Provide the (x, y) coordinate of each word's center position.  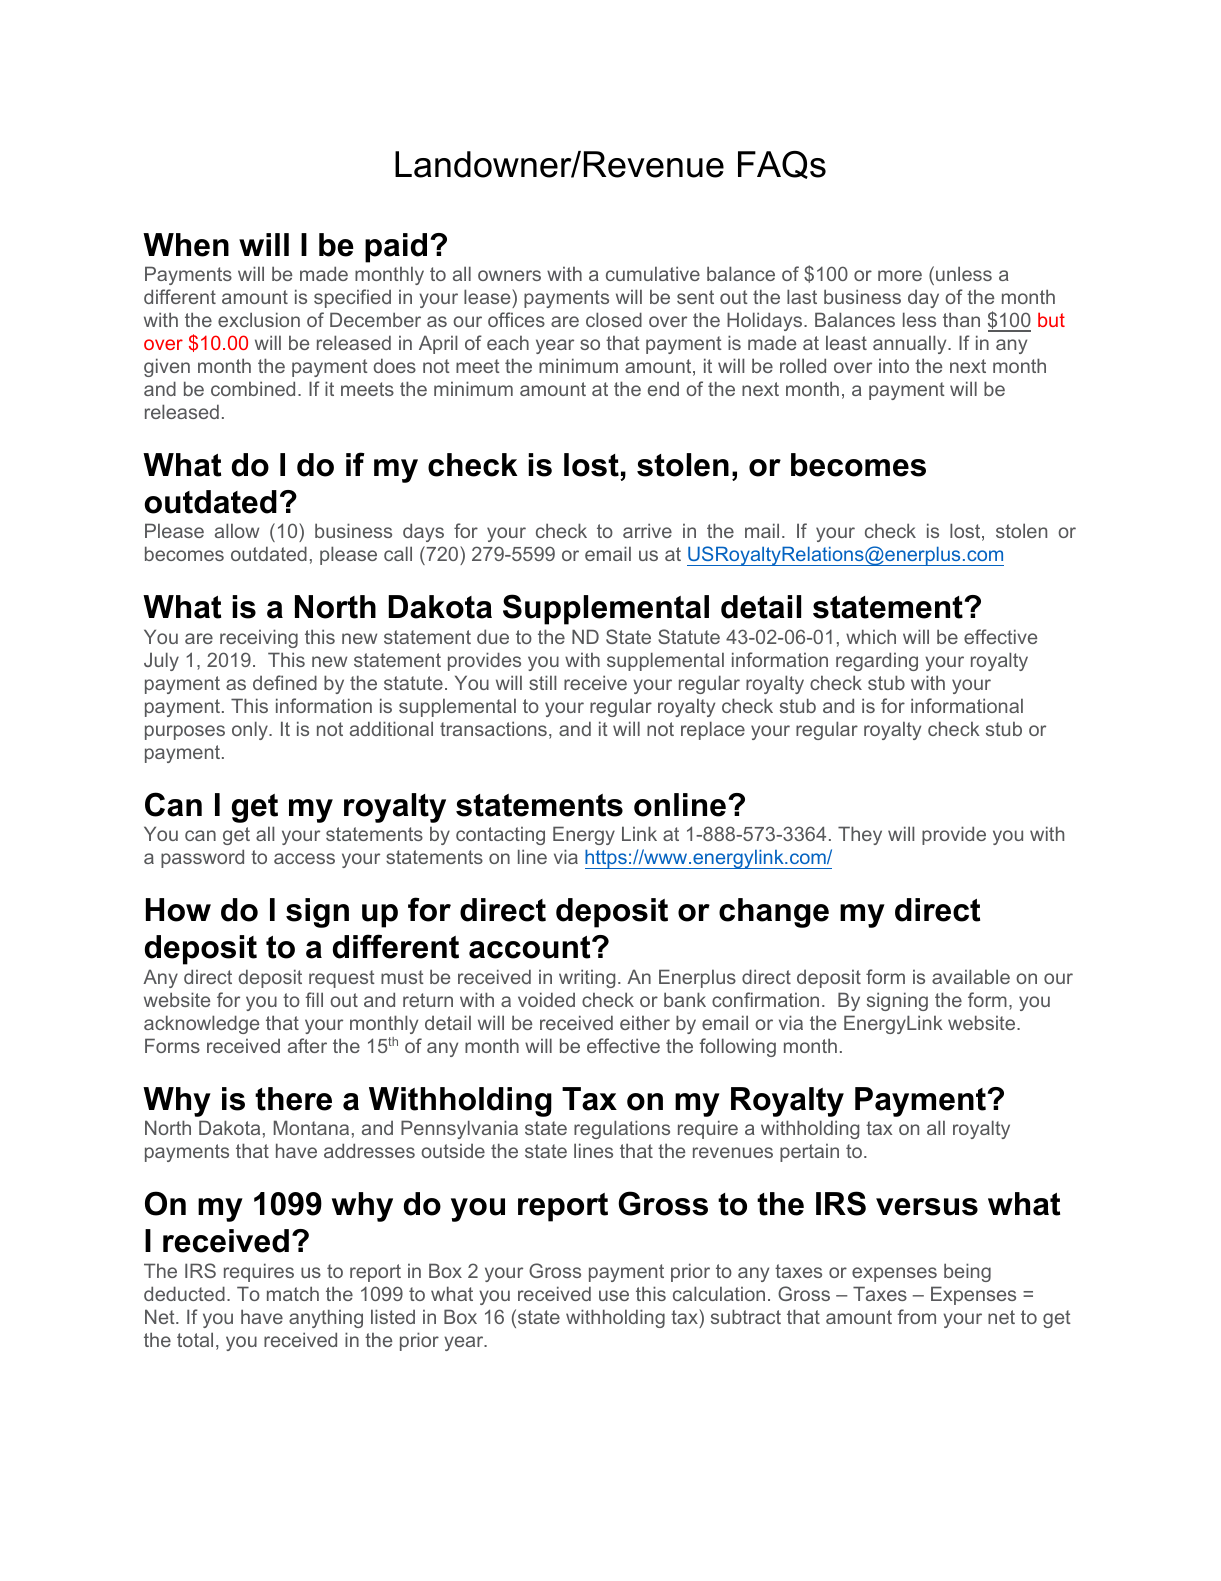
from (916, 1316)
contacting (500, 836)
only (251, 730)
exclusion (259, 319)
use (614, 1295)
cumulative (653, 273)
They (860, 835)
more (900, 275)
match (293, 1293)
